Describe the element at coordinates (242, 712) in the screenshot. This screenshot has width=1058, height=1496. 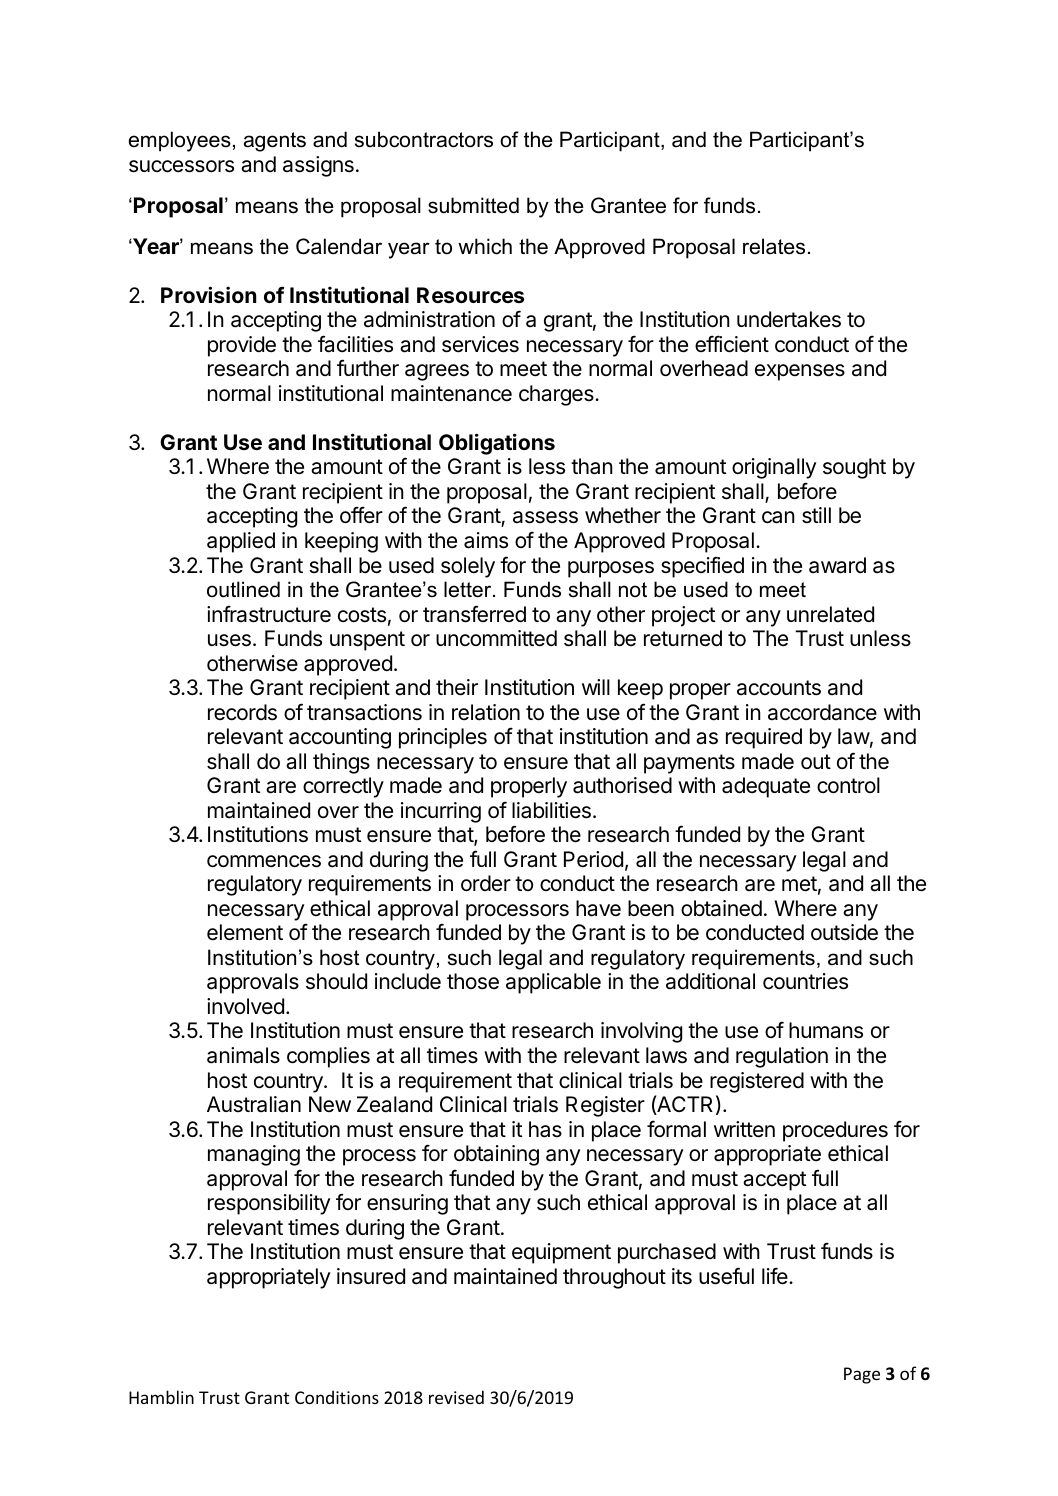
I see `records` at that location.
